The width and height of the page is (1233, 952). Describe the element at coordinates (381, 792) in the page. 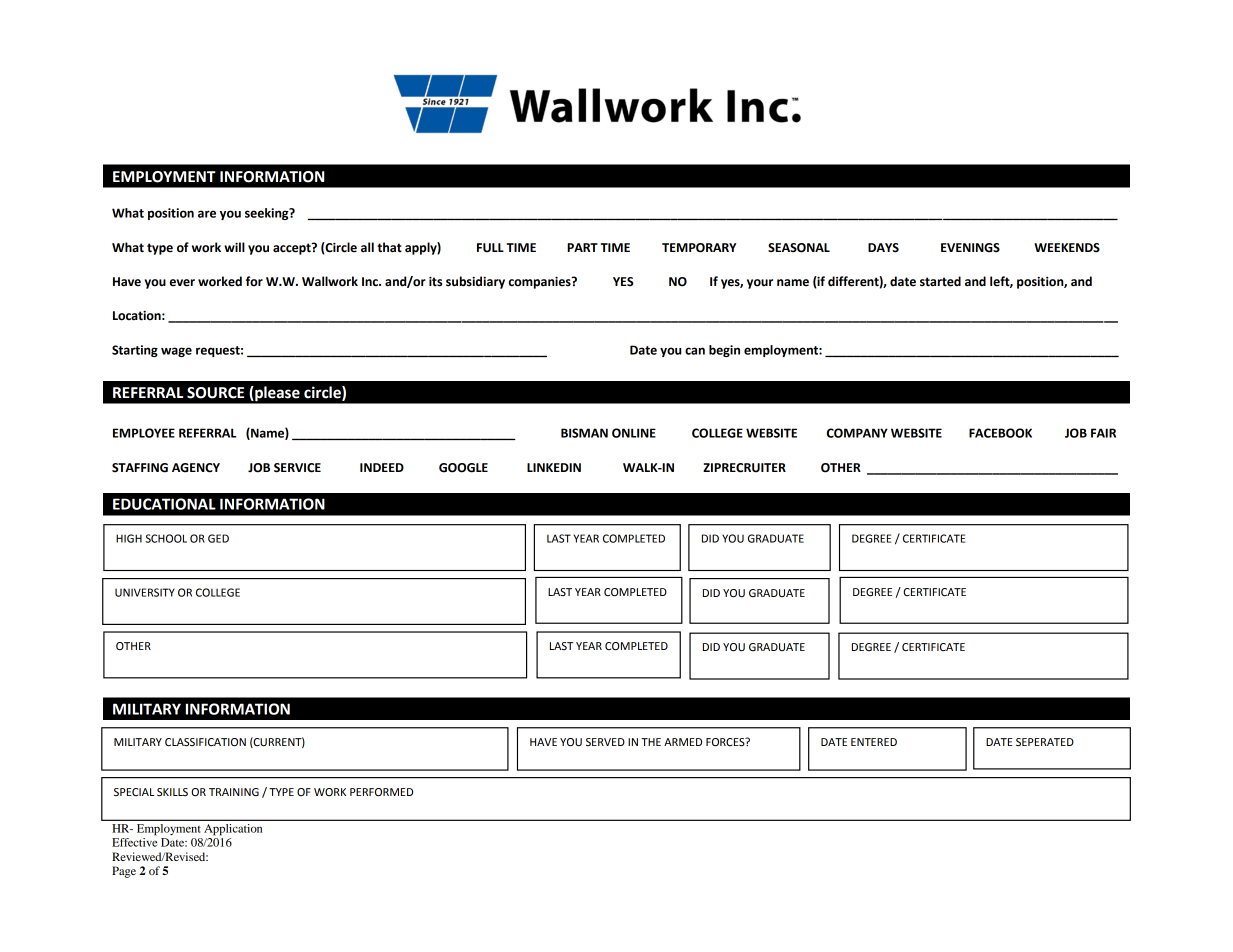

I see `PERFORMED` at that location.
